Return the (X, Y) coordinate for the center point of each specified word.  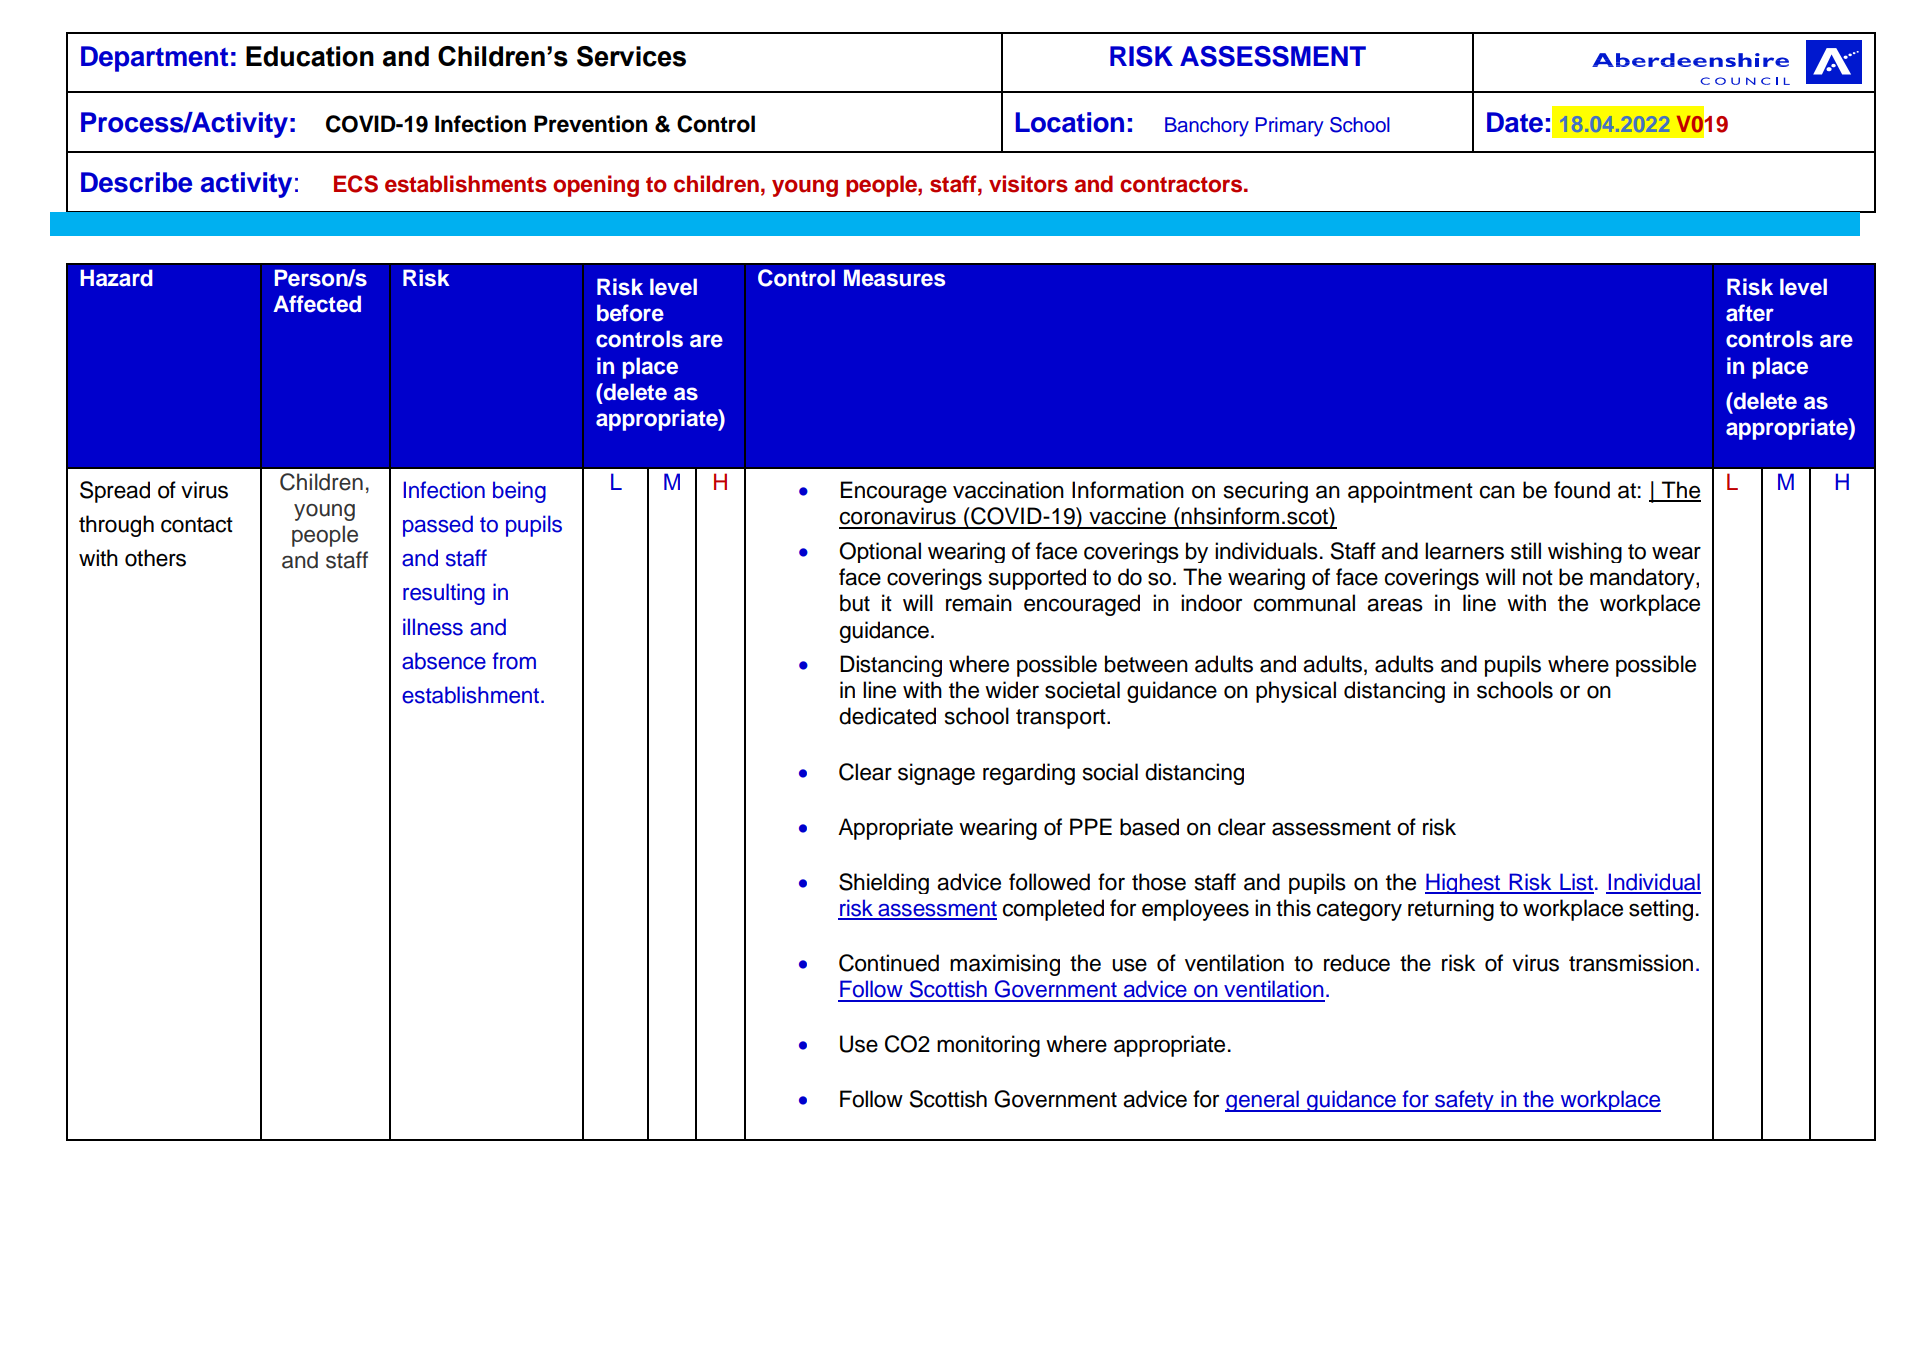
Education (310, 56)
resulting (444, 594)
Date (1515, 122)
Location (1070, 122)
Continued (889, 963)
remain (979, 603)
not (1538, 578)
